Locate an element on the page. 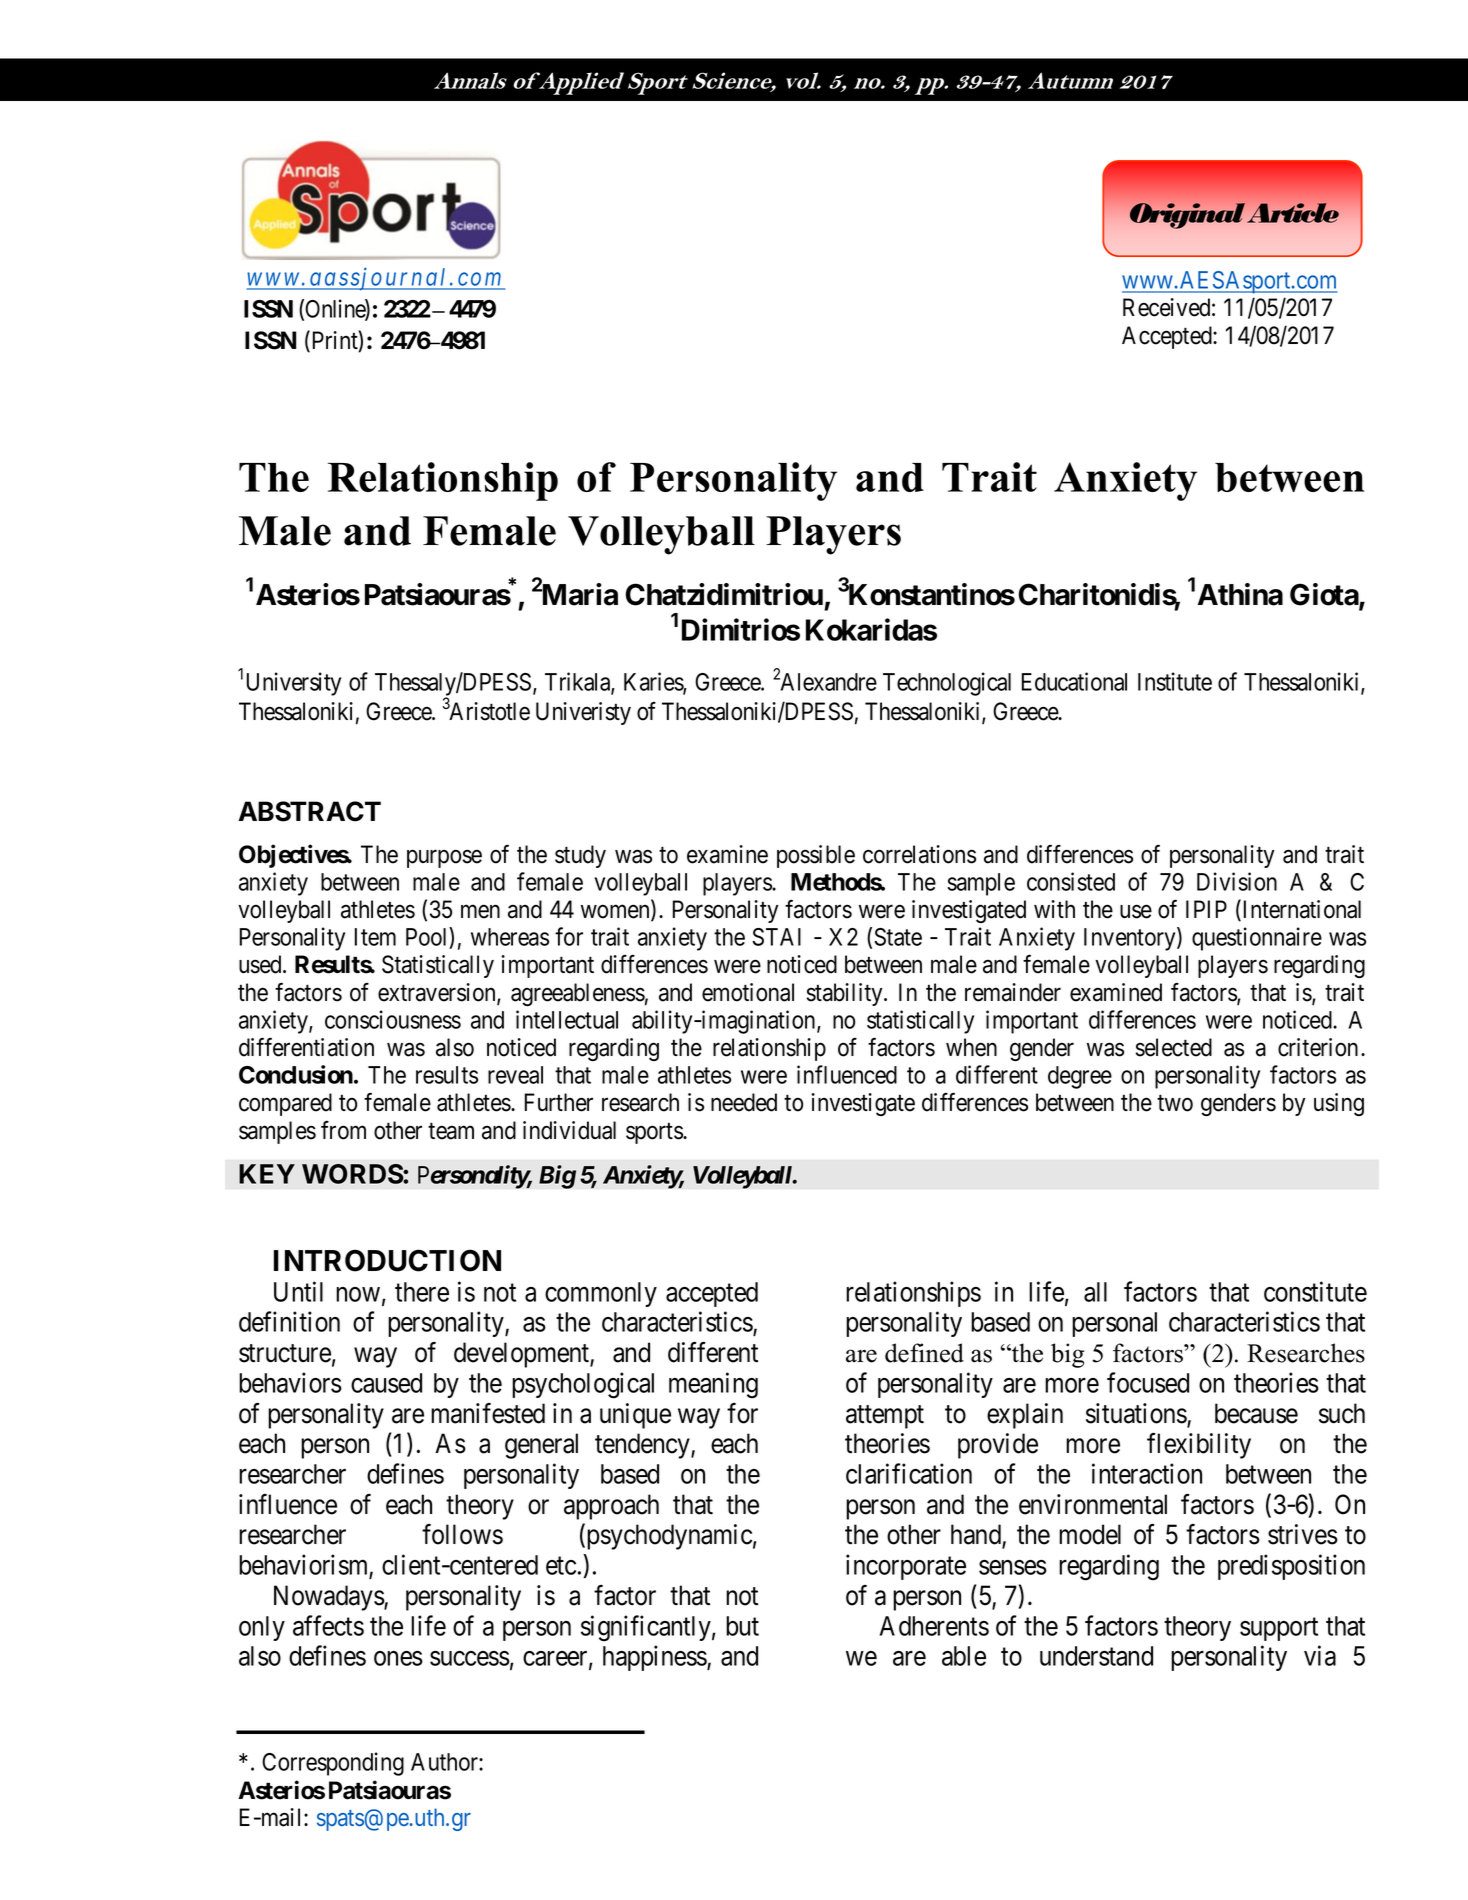  because is located at coordinates (1256, 1413).
